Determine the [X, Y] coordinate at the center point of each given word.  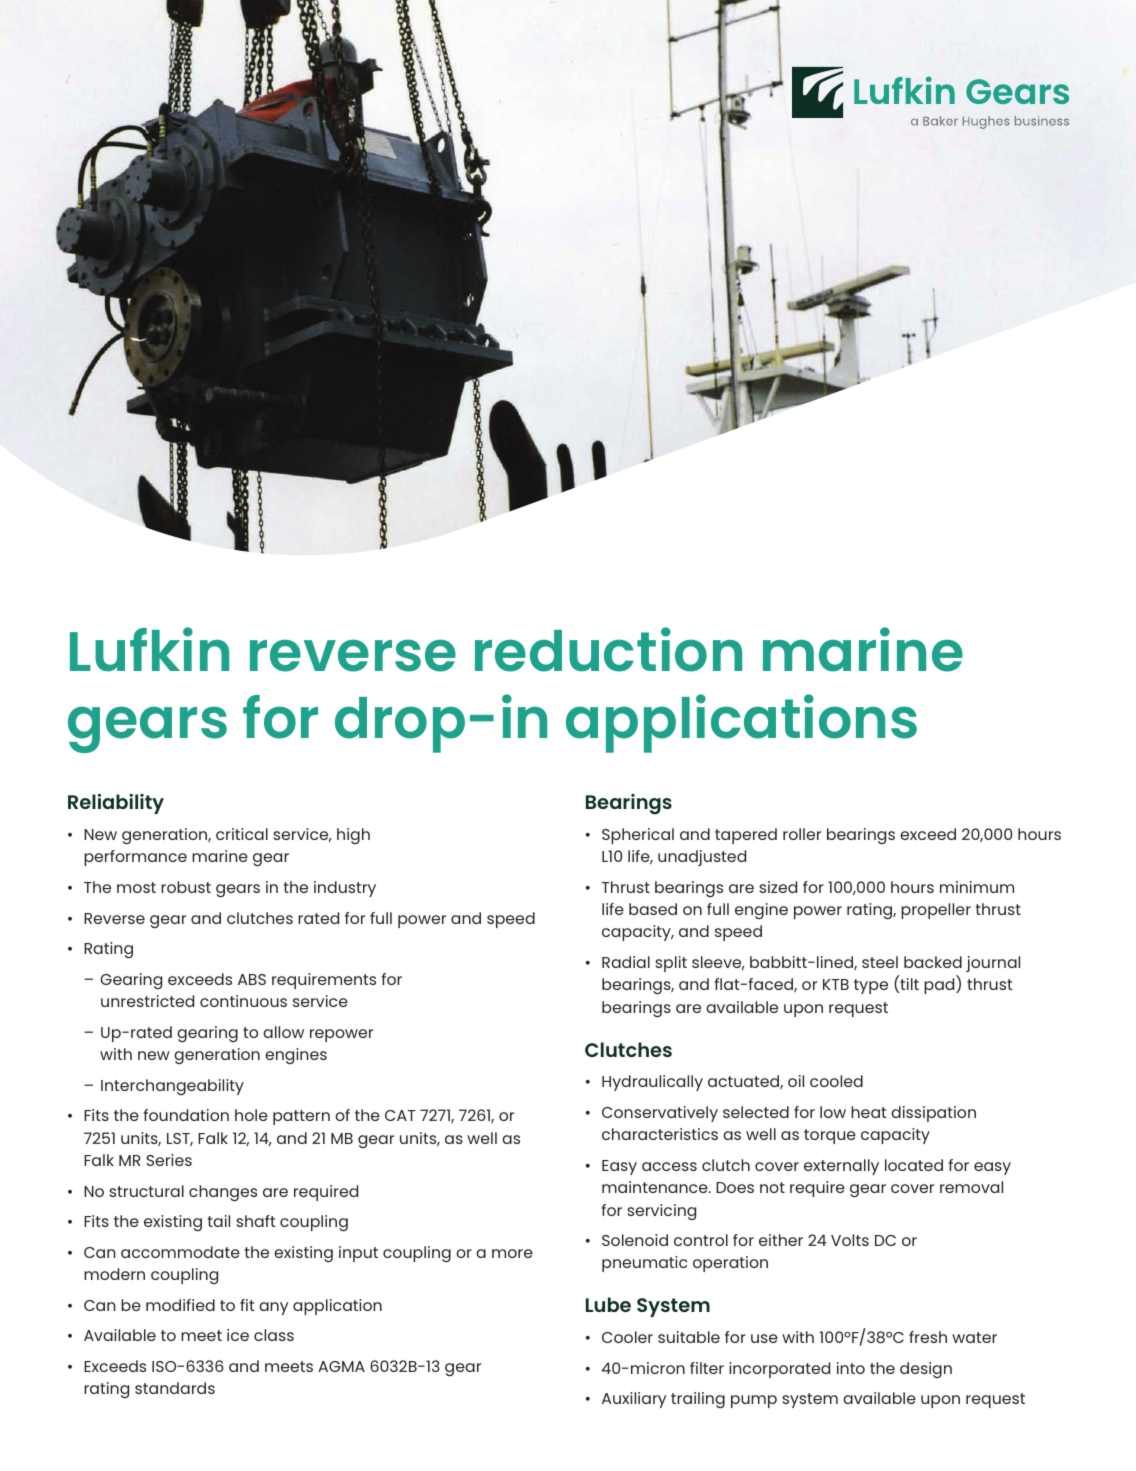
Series [169, 1160]
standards [175, 1388]
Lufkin [149, 649]
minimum [977, 887]
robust [186, 887]
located [914, 1165]
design [926, 1370]
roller [802, 834]
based [653, 909]
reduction [608, 649]
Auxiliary [634, 1400]
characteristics [660, 1134]
